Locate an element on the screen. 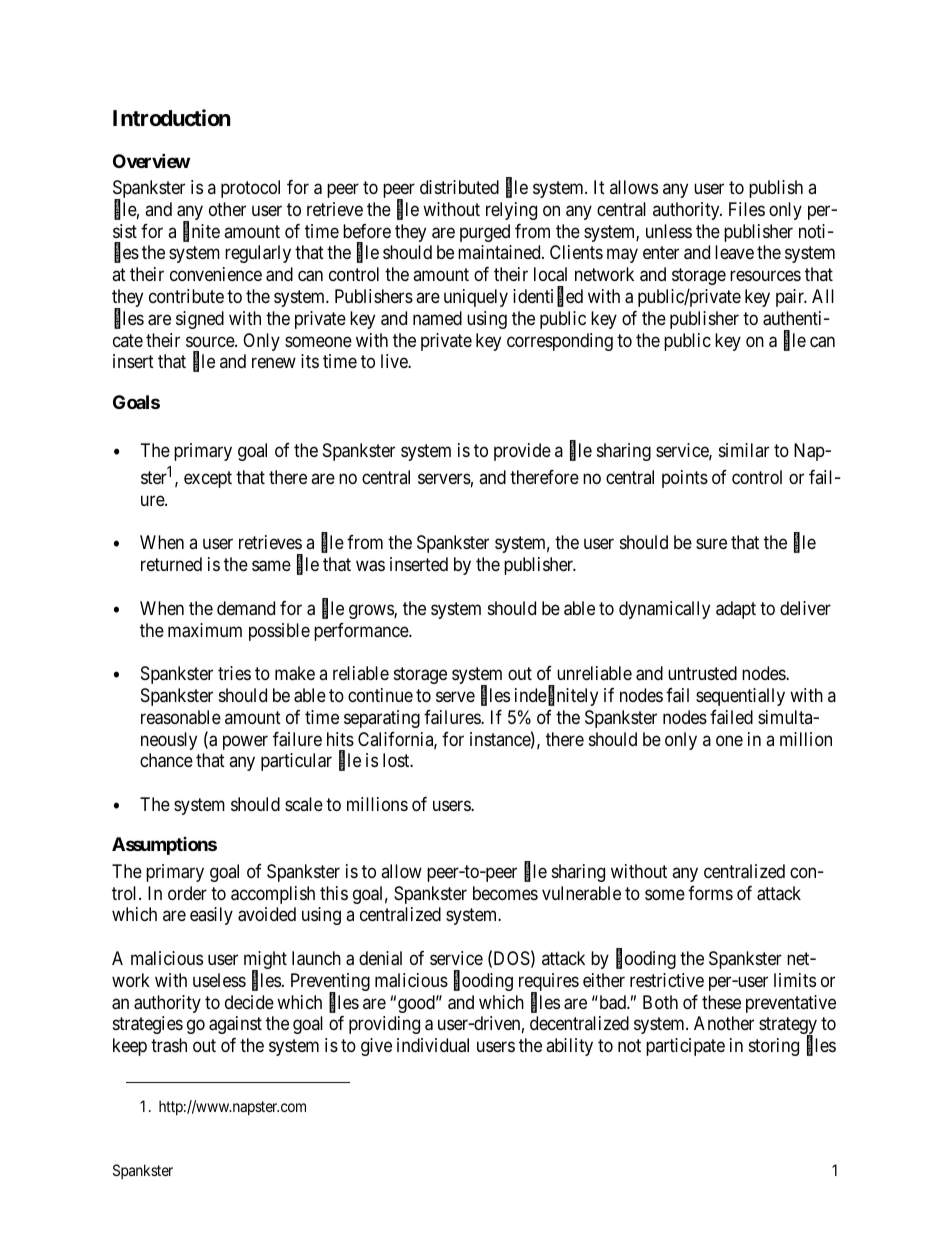 The width and height of the screenshot is (952, 1233). these is located at coordinates (721, 1002).
